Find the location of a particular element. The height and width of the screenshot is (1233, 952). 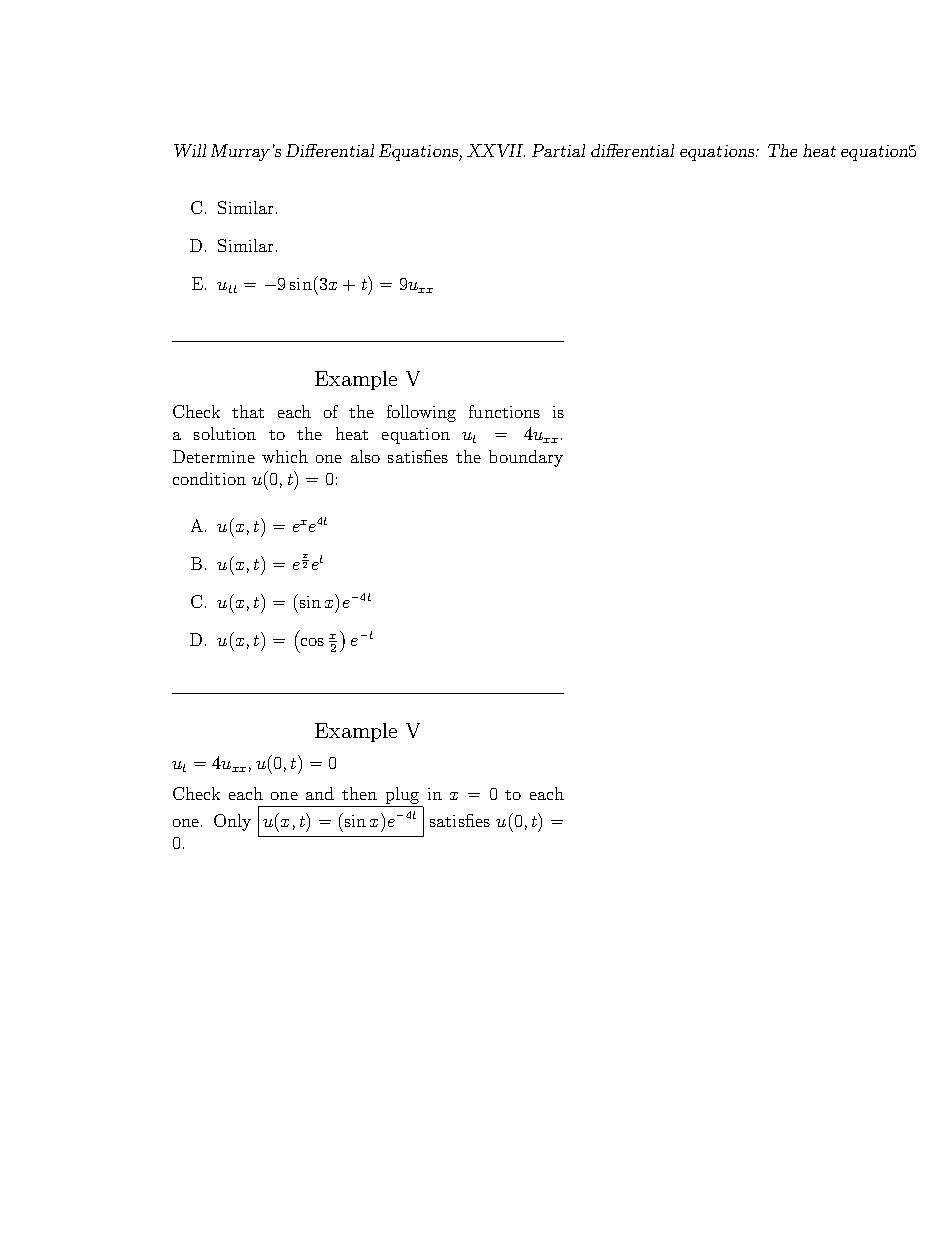

Only is located at coordinates (232, 822).
